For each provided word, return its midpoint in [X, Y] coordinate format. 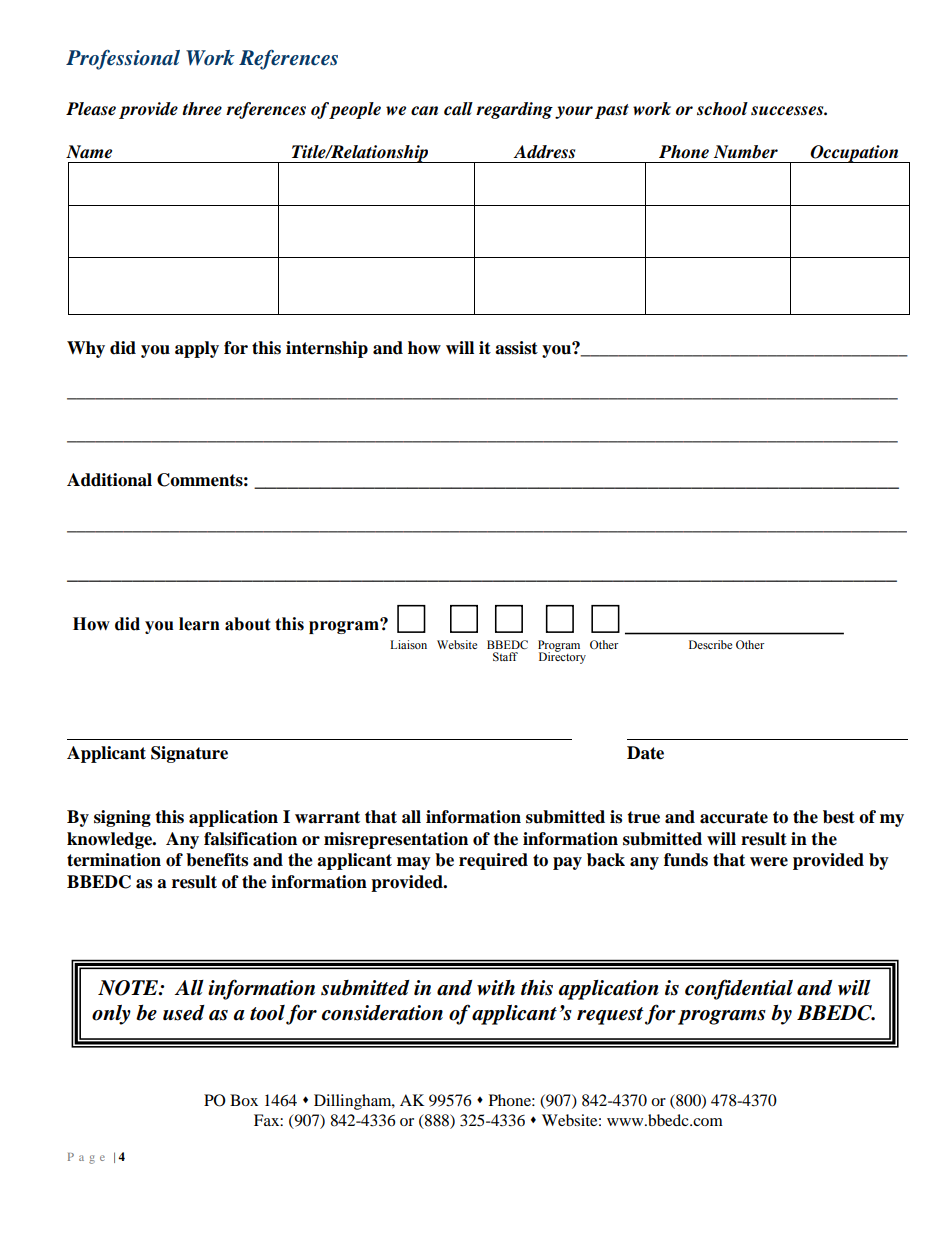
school [722, 109]
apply [197, 349]
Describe [710, 644]
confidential [739, 989]
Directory [562, 656]
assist [516, 348]
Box [244, 1100]
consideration [382, 1013]
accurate [734, 817]
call [458, 109]
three [202, 109]
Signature [189, 754]
